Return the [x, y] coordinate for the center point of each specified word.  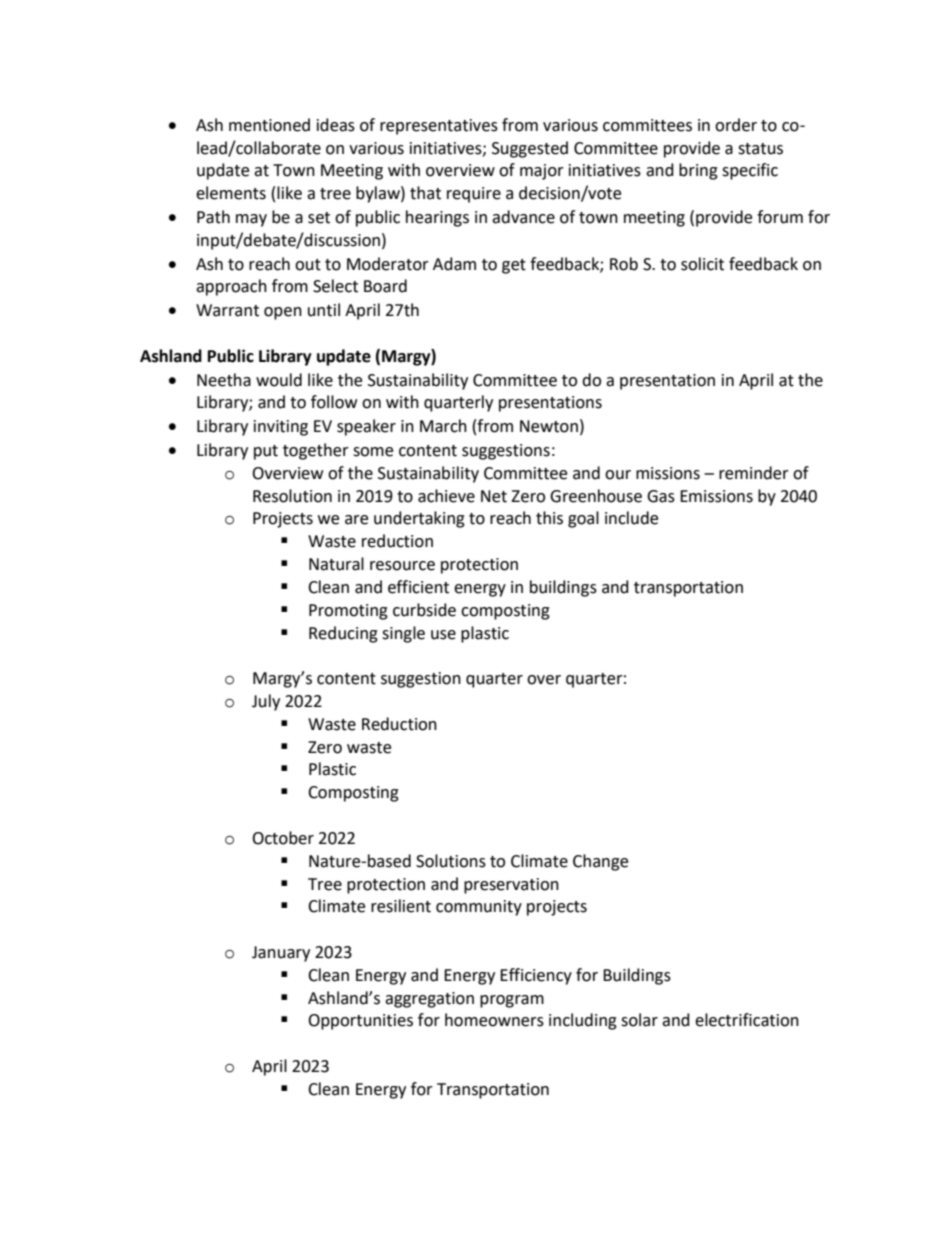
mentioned [269, 125]
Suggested [530, 149]
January [281, 954]
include [631, 518]
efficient [418, 587]
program [512, 1001]
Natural [336, 564]
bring [698, 171]
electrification [747, 1020]
